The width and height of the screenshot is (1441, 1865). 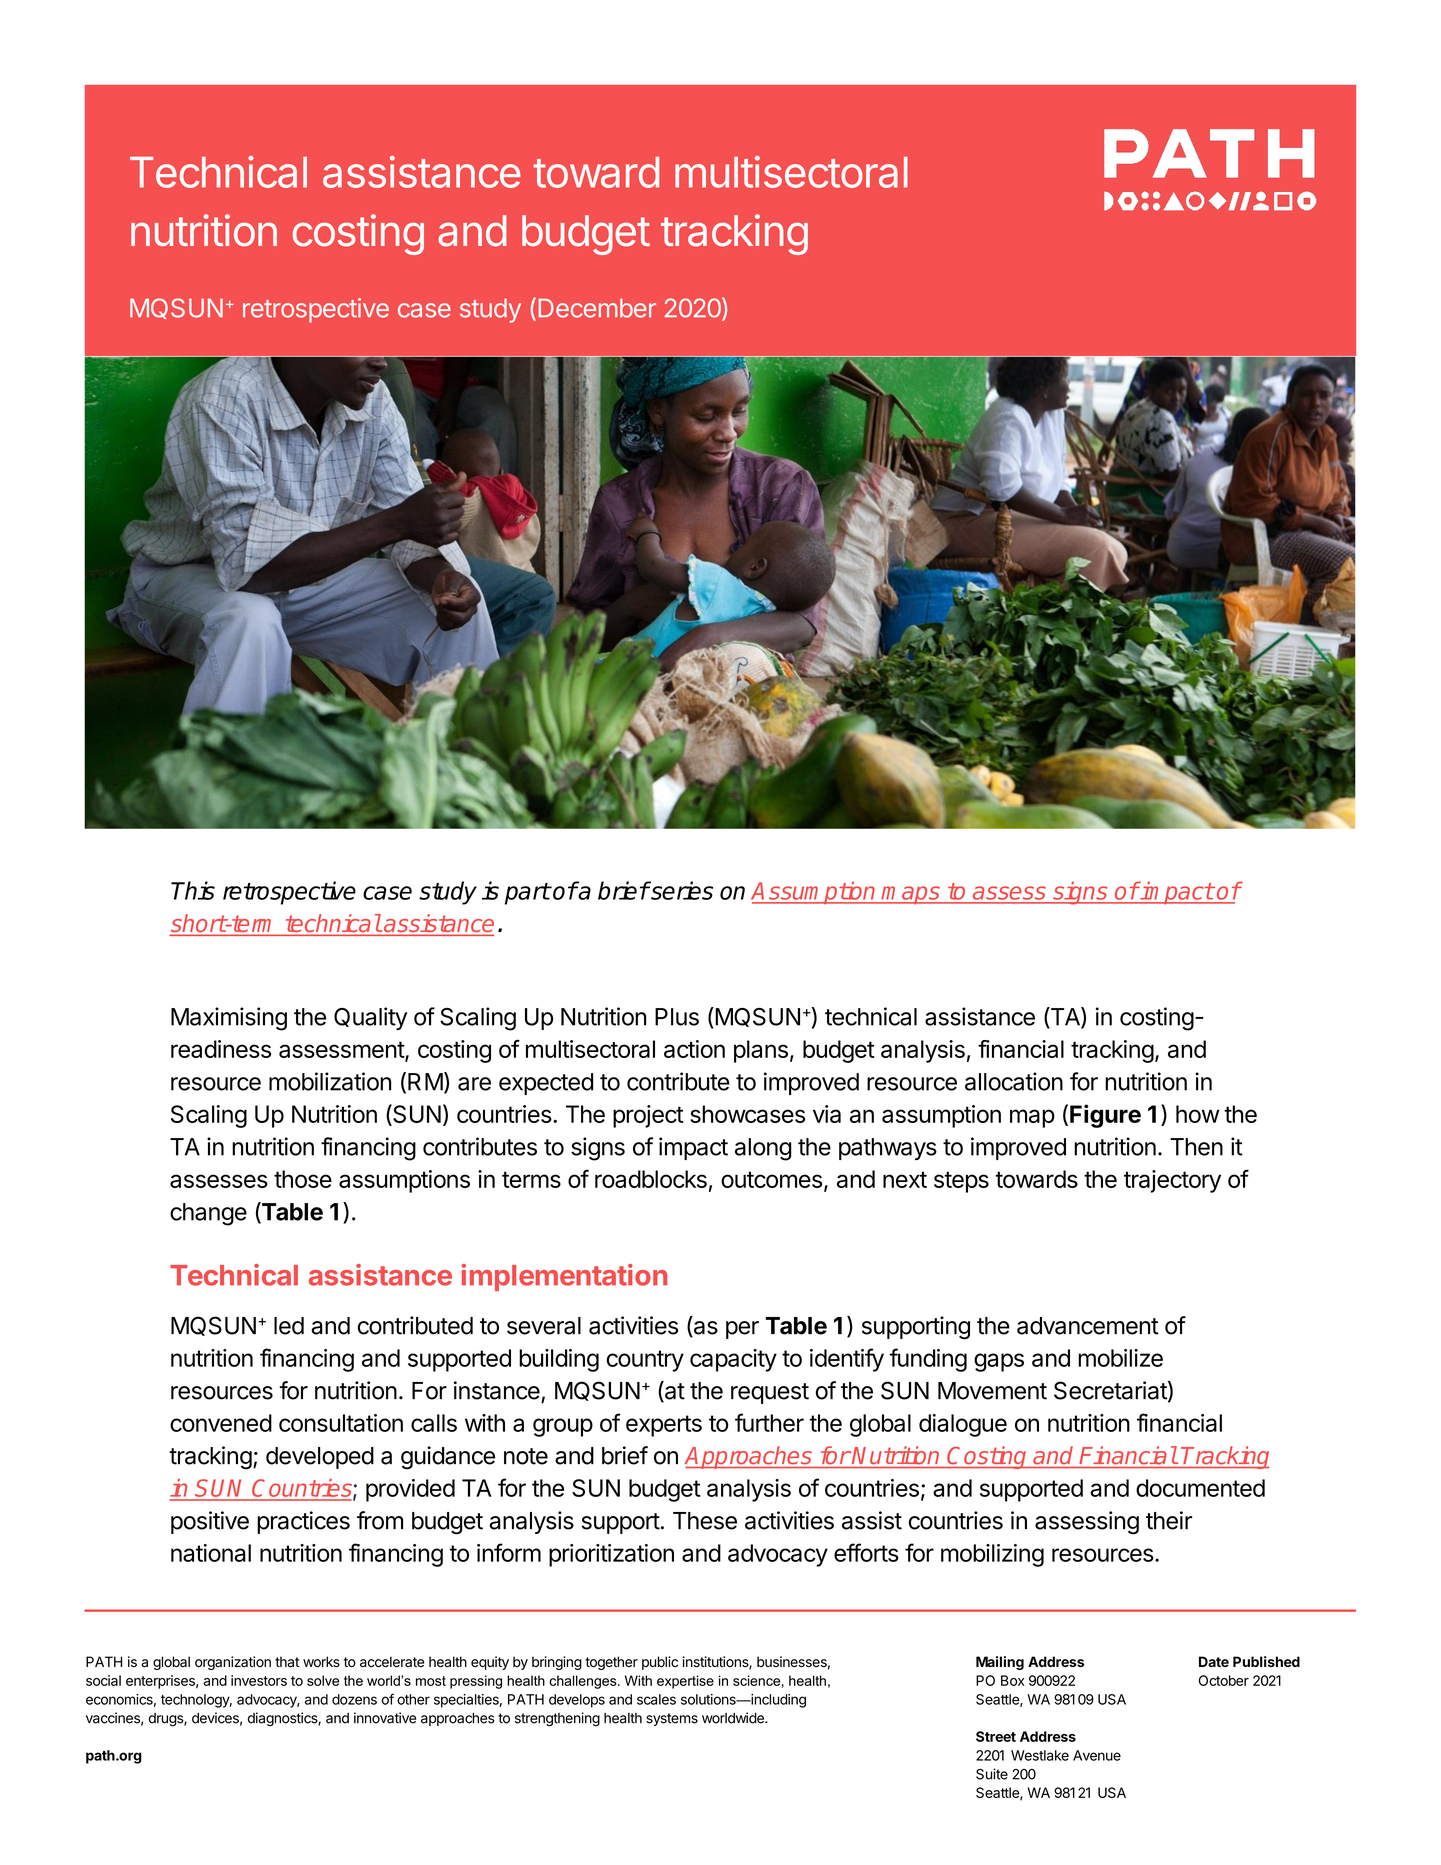 I want to click on investors, so click(x=259, y=1680).
